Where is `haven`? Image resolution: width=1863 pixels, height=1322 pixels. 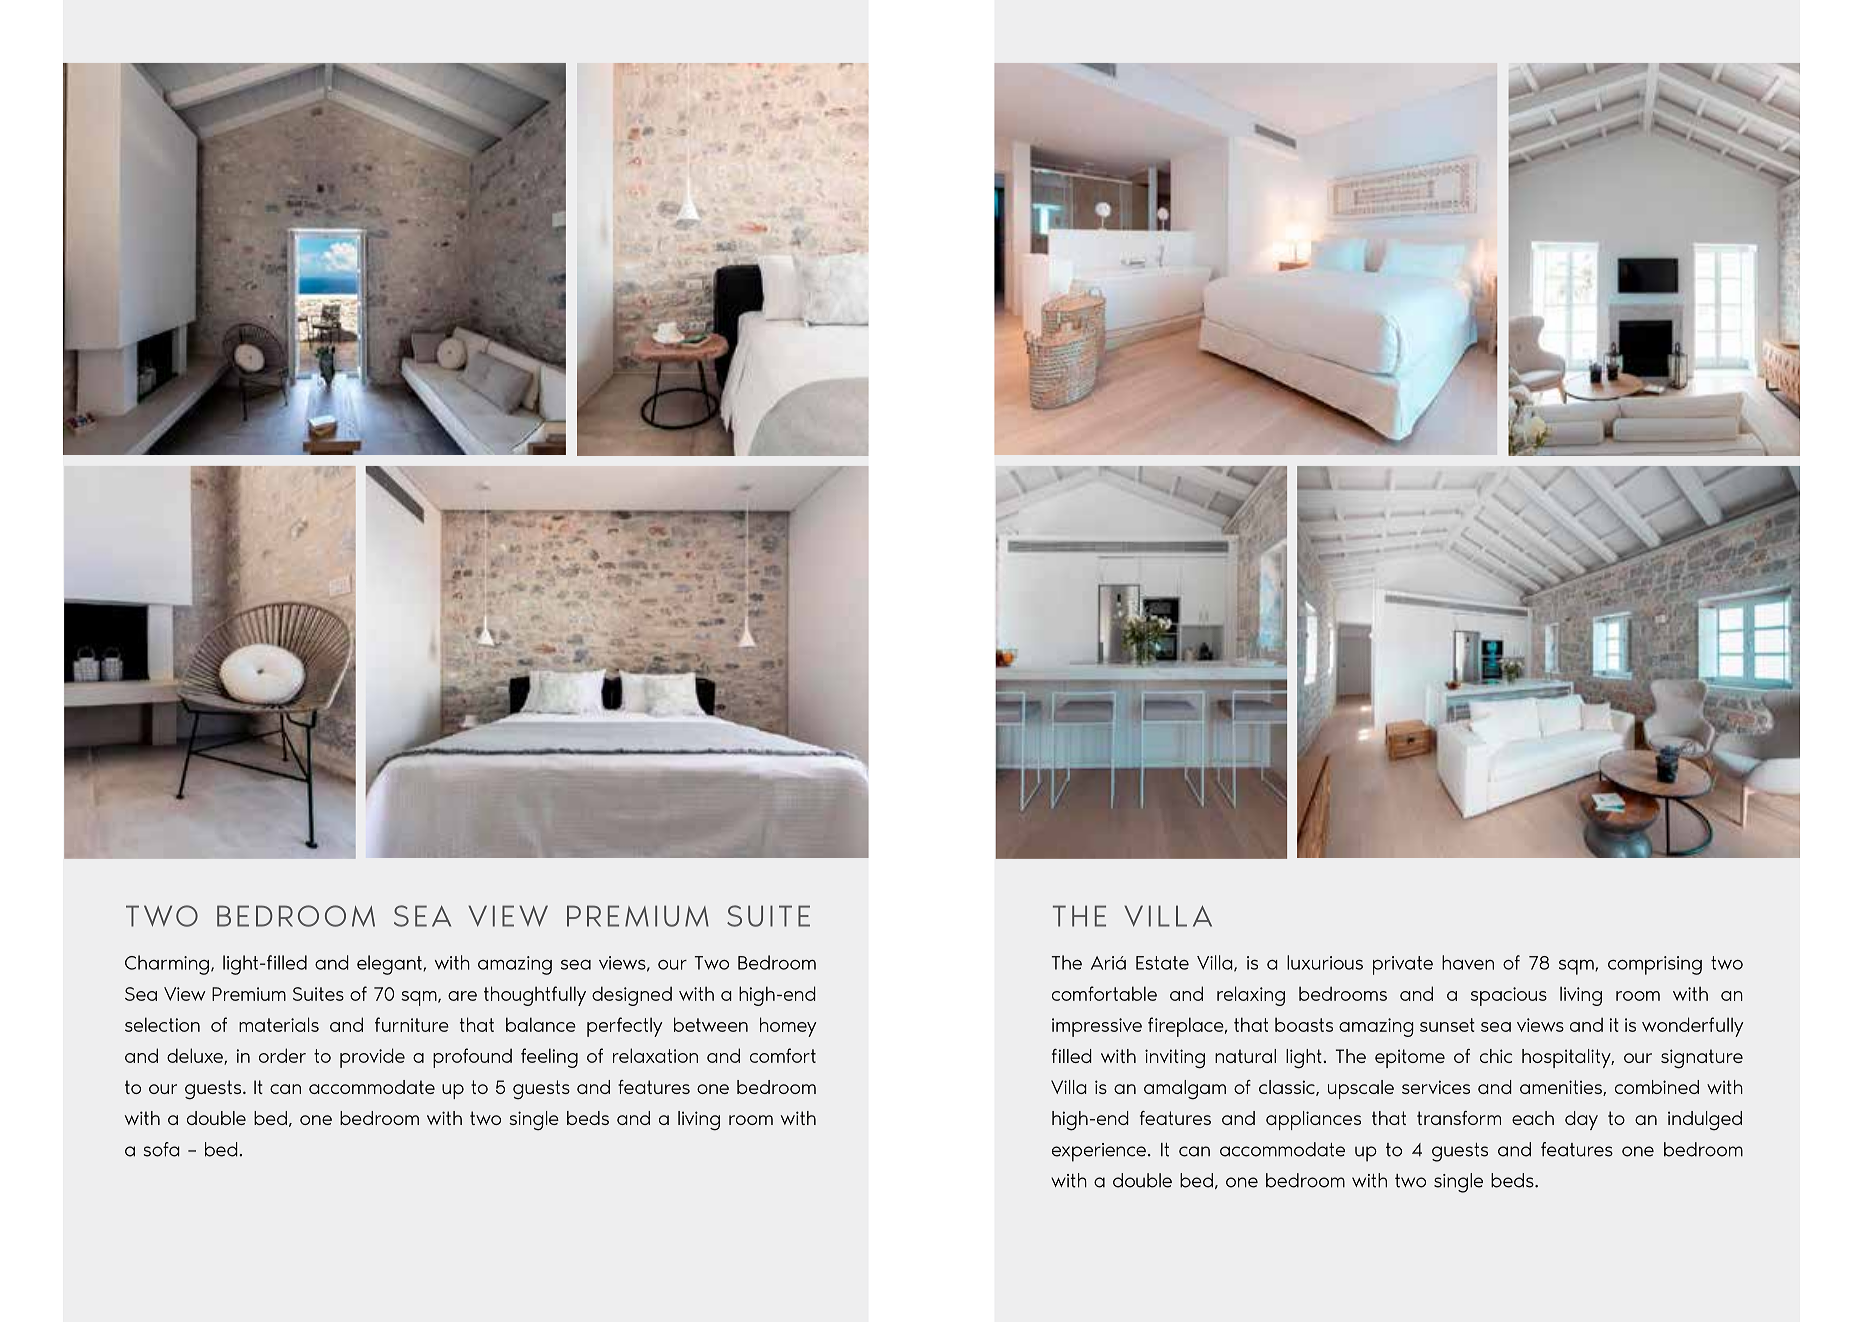
haven is located at coordinates (1468, 962).
